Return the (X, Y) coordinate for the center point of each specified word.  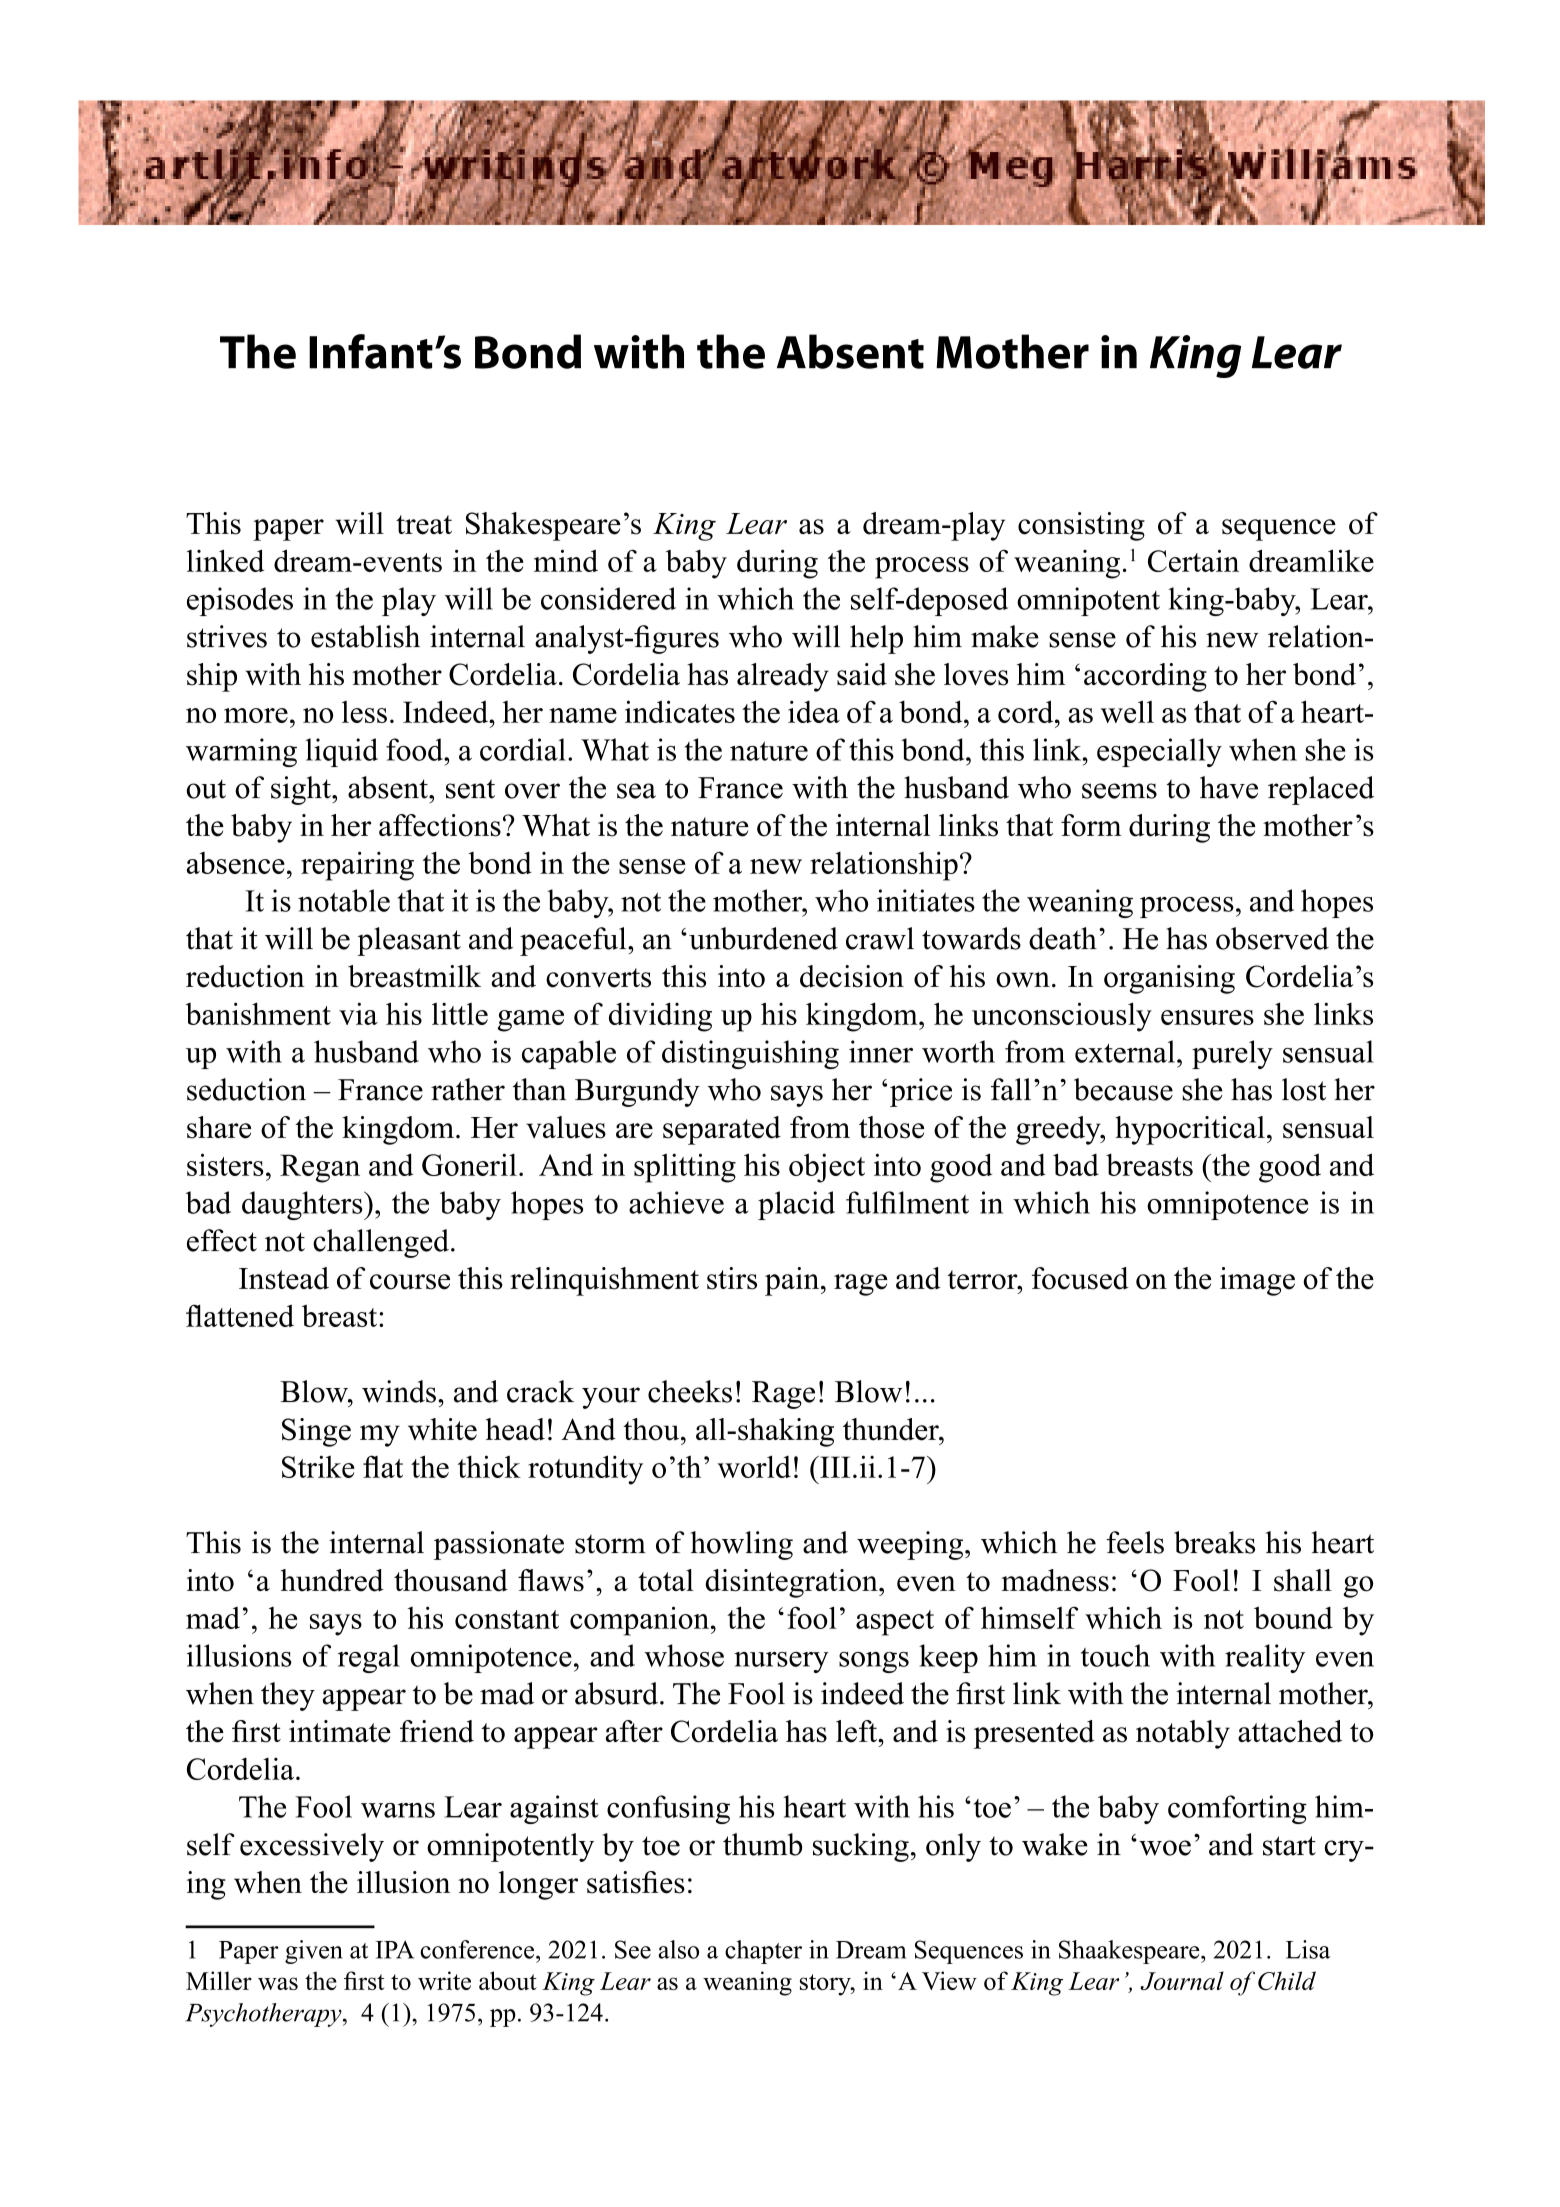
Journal (1182, 1980)
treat (424, 525)
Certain (1193, 560)
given (314, 1952)
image (1257, 1281)
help (876, 639)
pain (793, 1281)
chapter (763, 1952)
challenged (381, 1243)
